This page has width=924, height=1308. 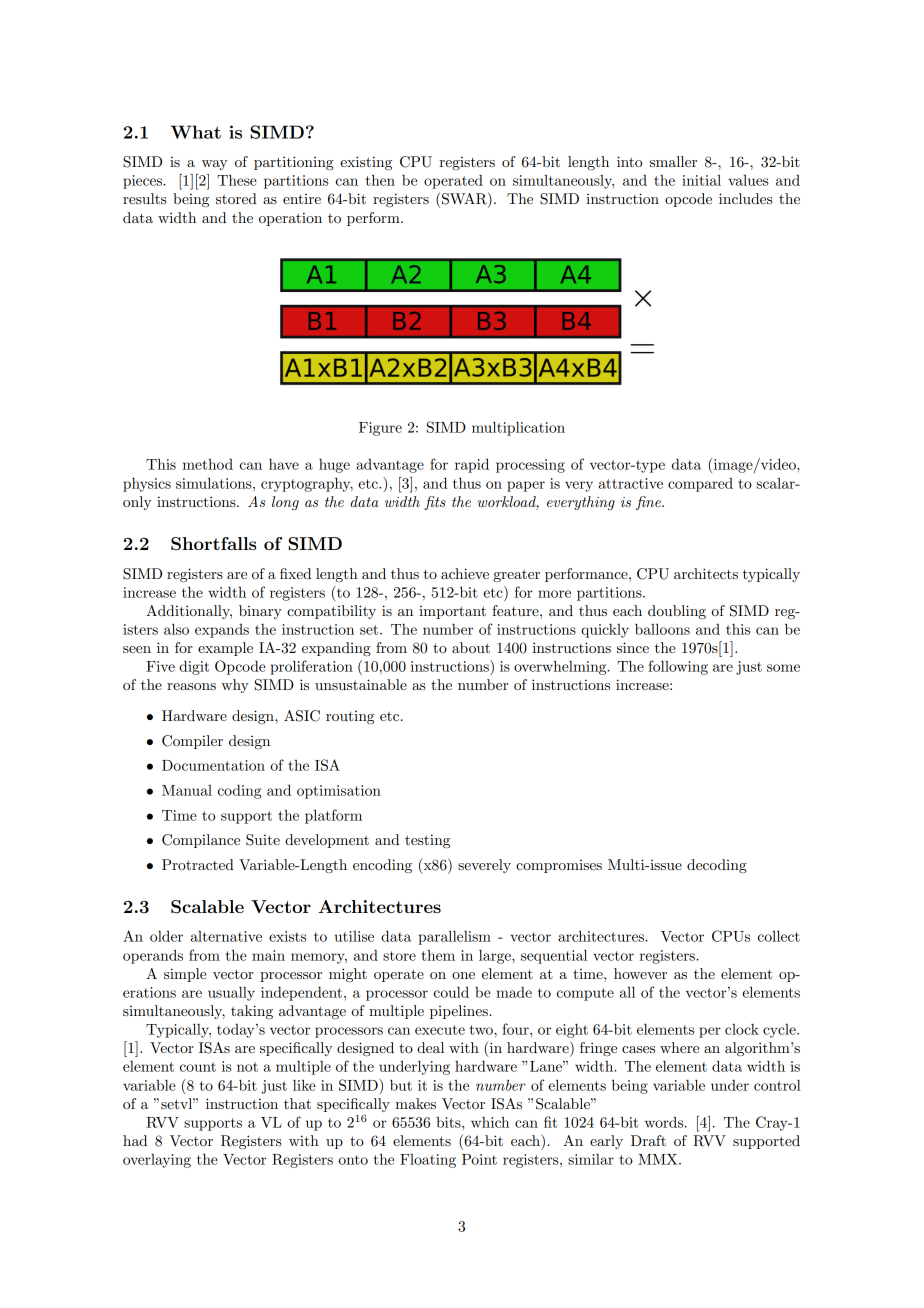 What do you see at coordinates (472, 465) in the page?
I see `rapid` at bounding box center [472, 465].
